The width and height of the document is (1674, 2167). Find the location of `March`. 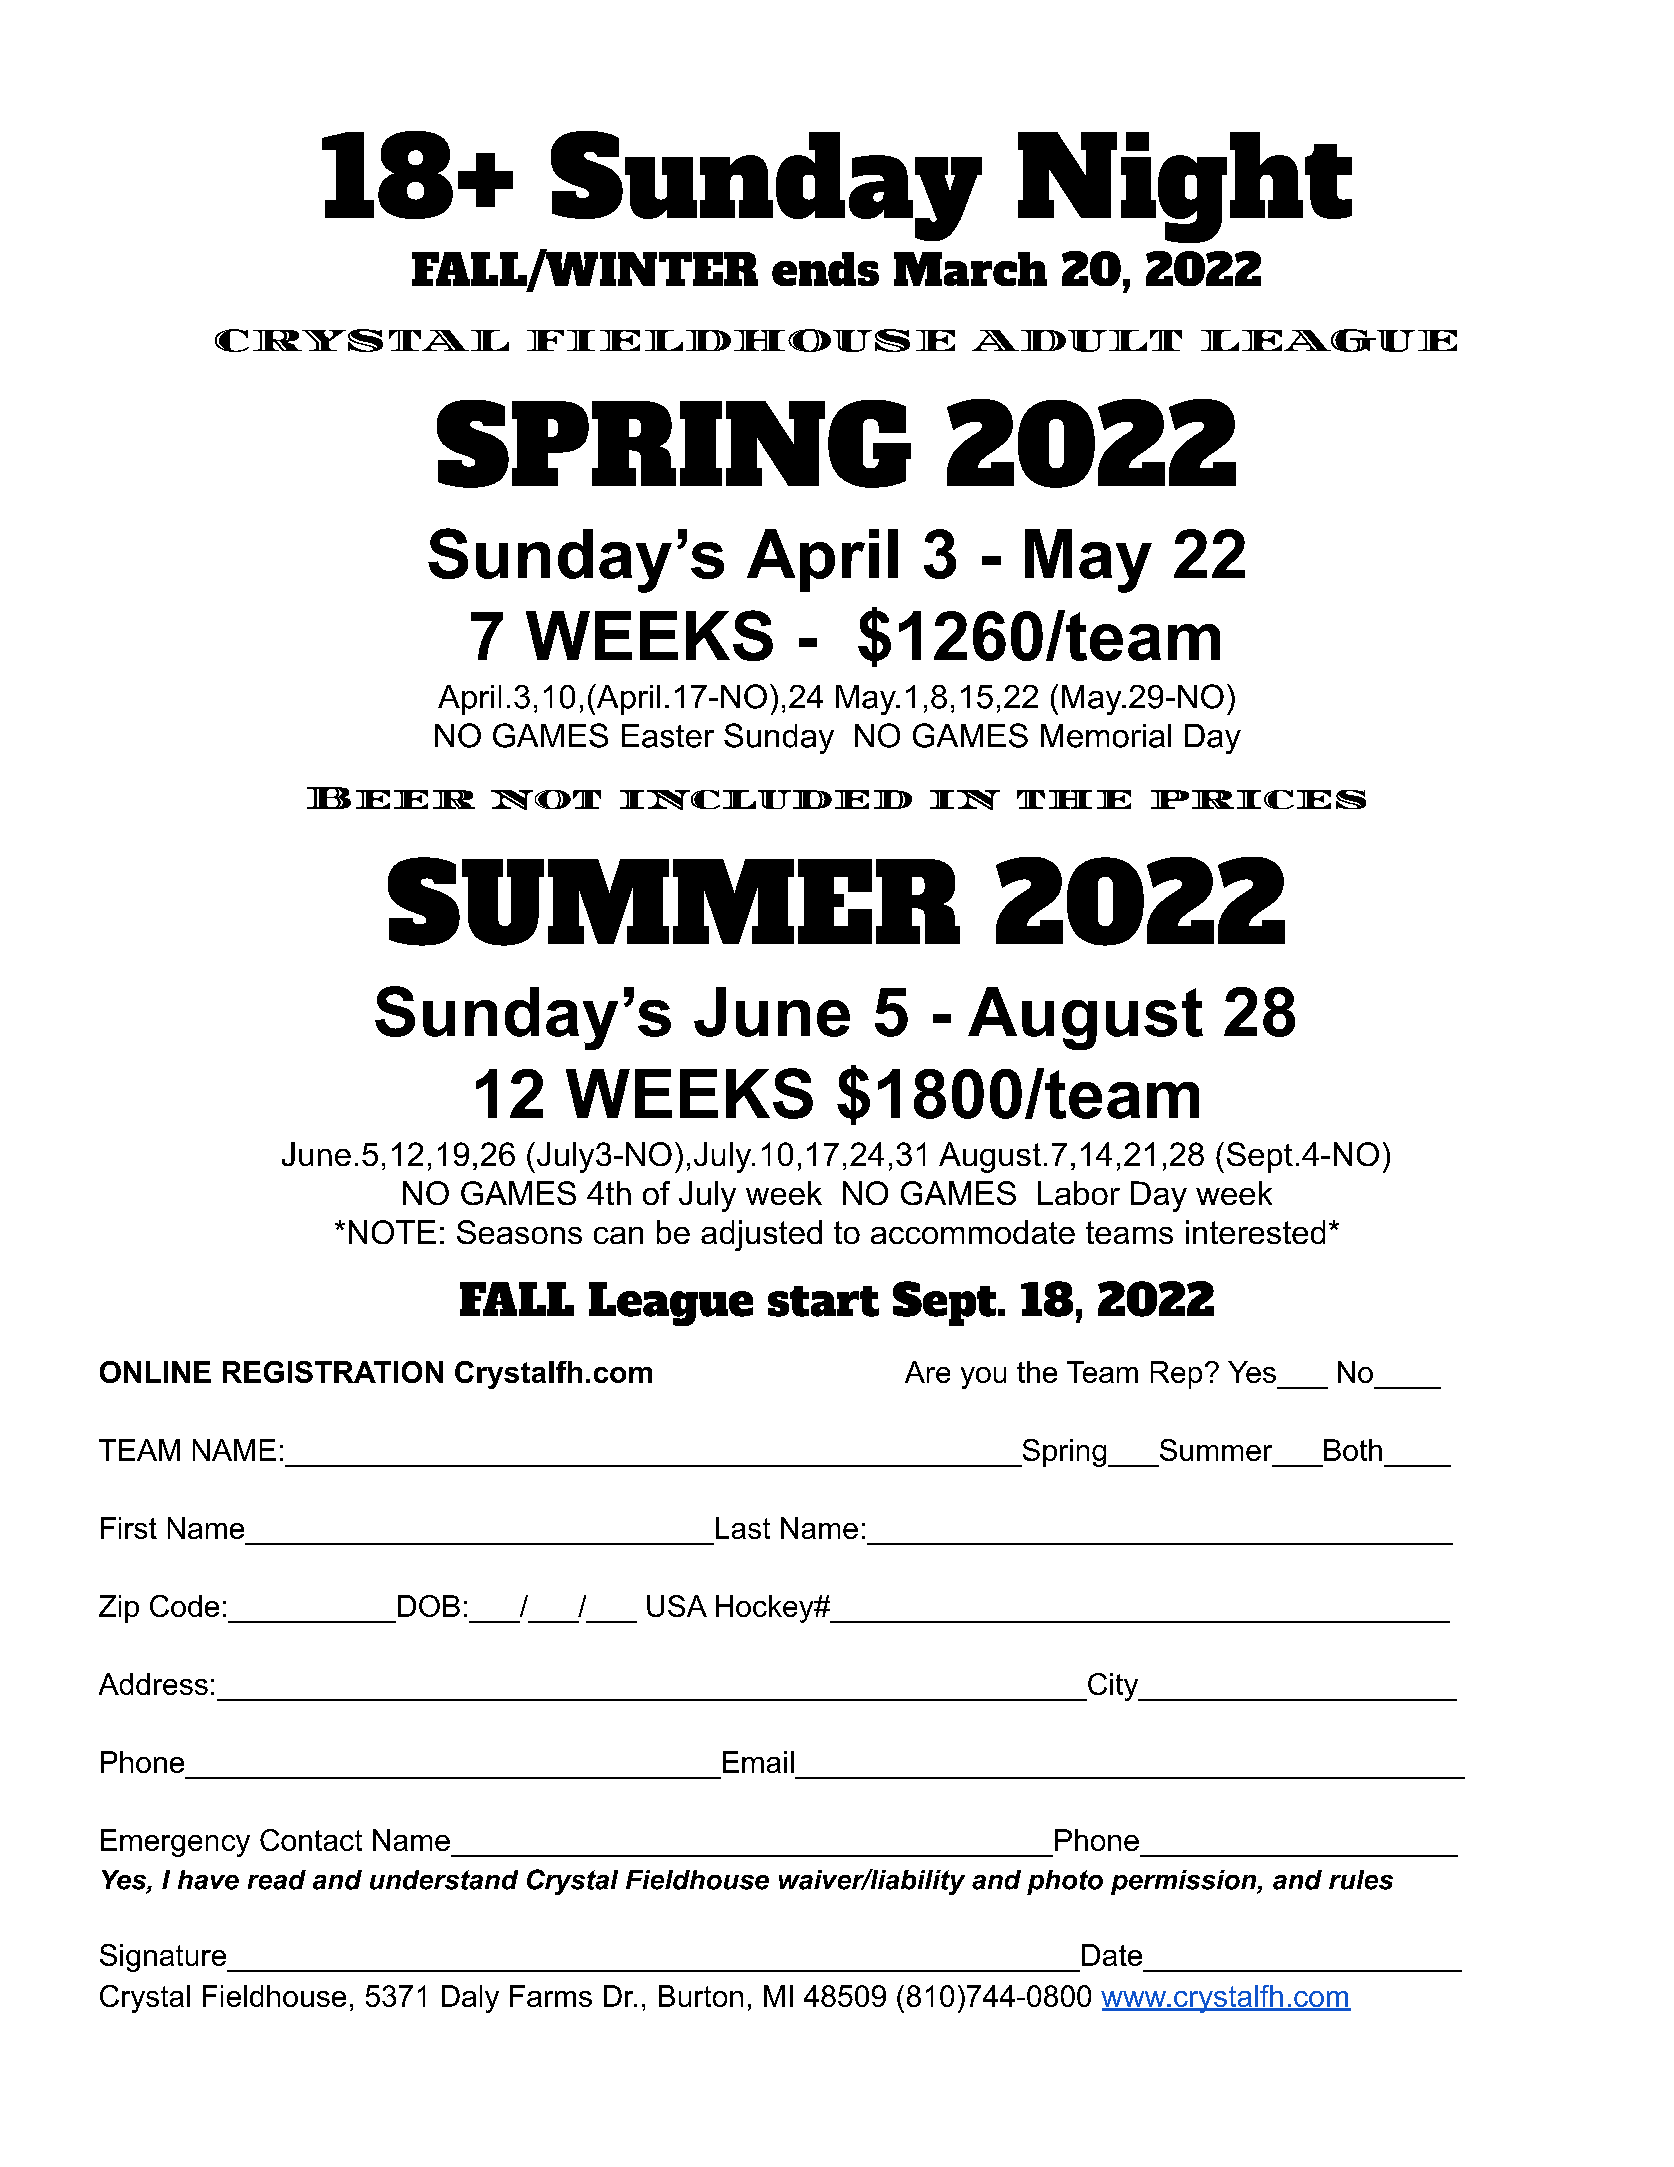

March is located at coordinates (970, 269).
